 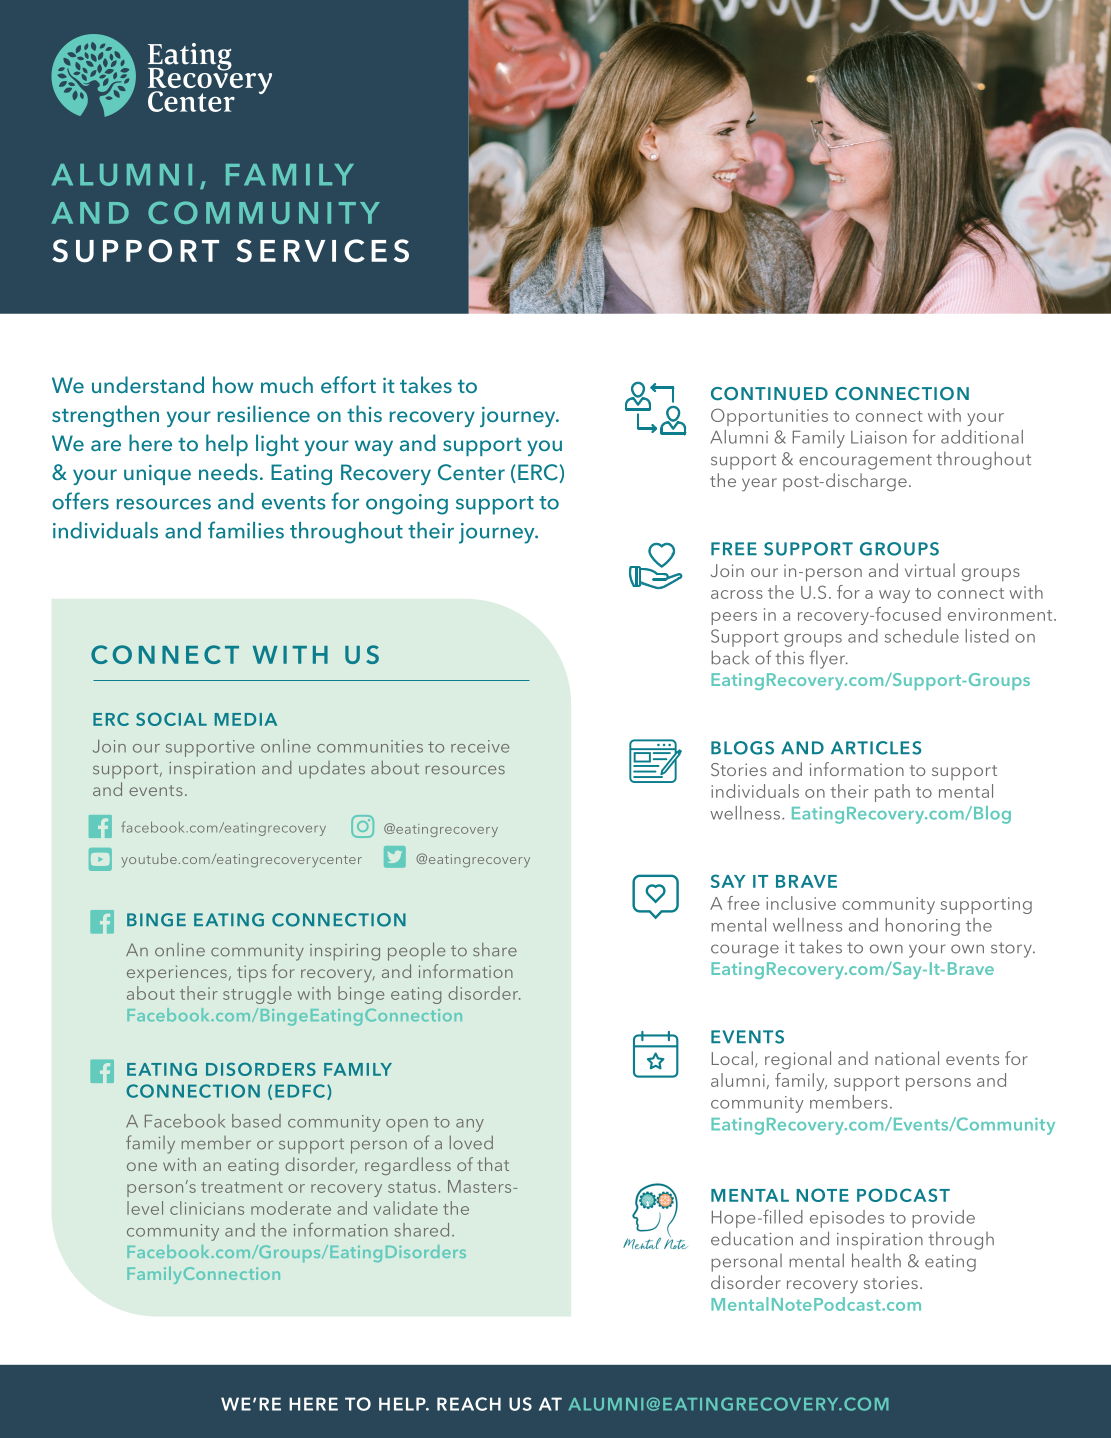 I want to click on updates, so click(x=332, y=770).
